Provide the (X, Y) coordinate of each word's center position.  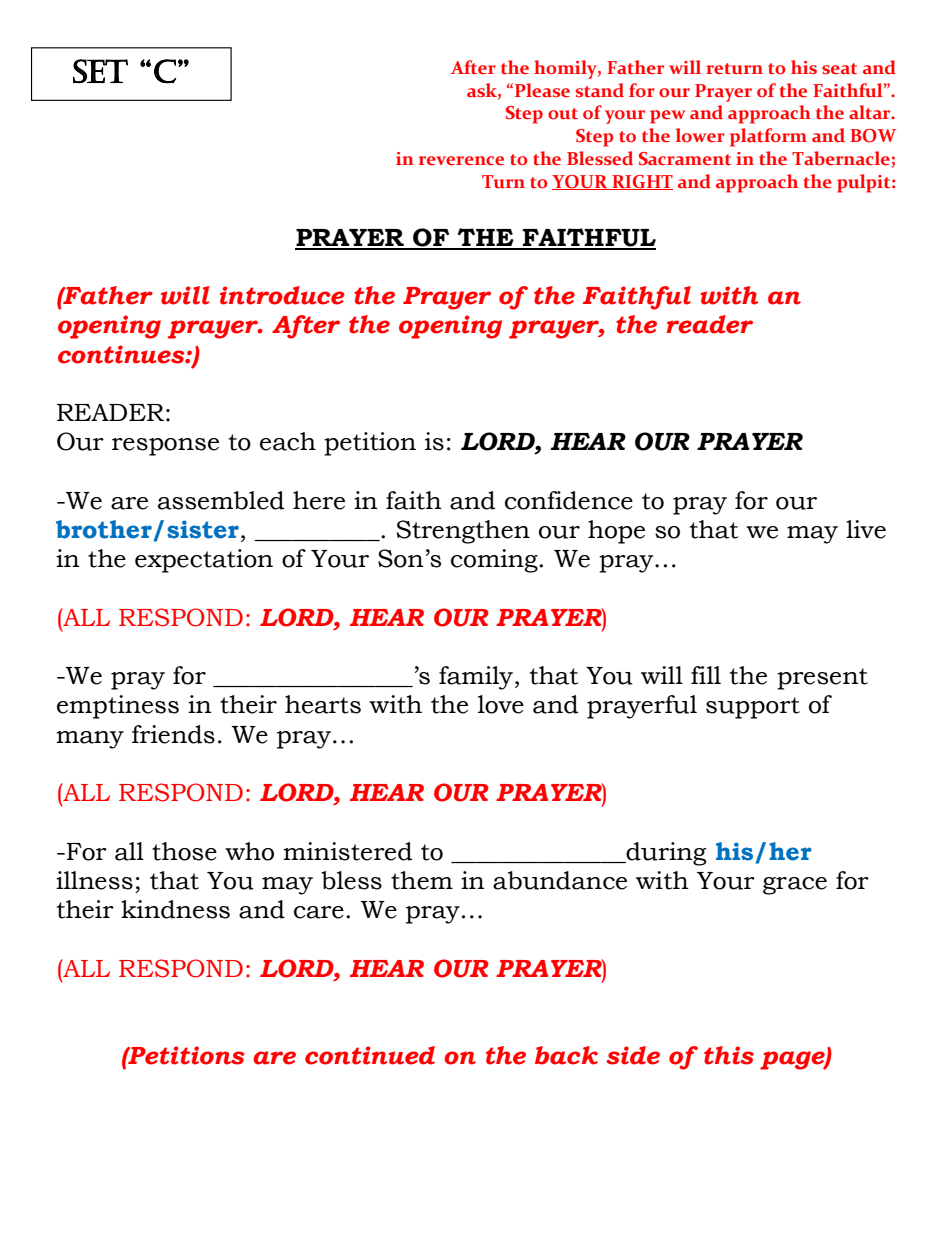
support (753, 708)
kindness (175, 909)
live (866, 529)
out (563, 114)
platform (768, 137)
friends (173, 734)
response (165, 447)
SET (100, 71)
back (566, 1055)
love (501, 704)
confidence (569, 500)
